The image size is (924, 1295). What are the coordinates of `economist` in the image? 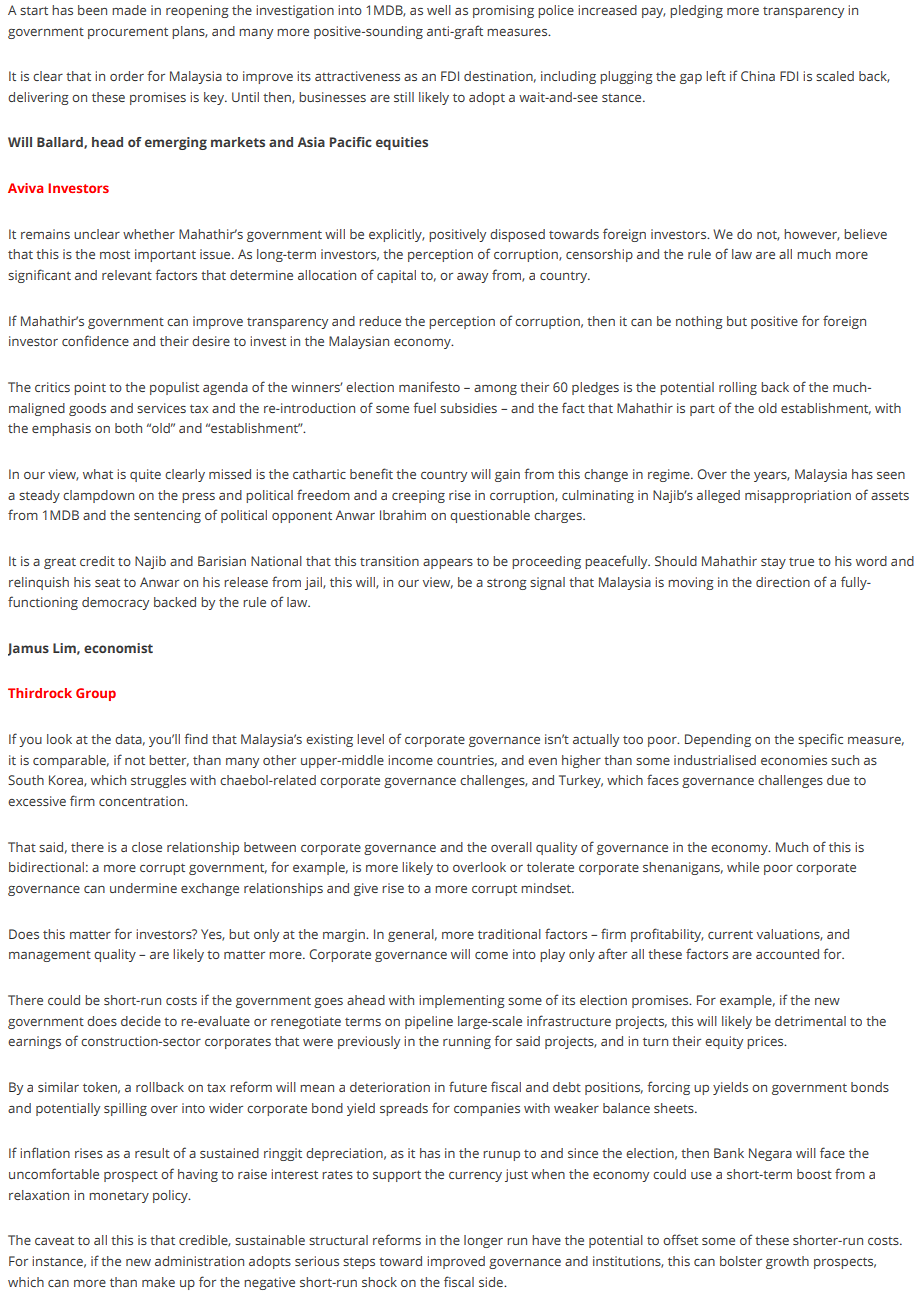 It's located at (118, 648).
